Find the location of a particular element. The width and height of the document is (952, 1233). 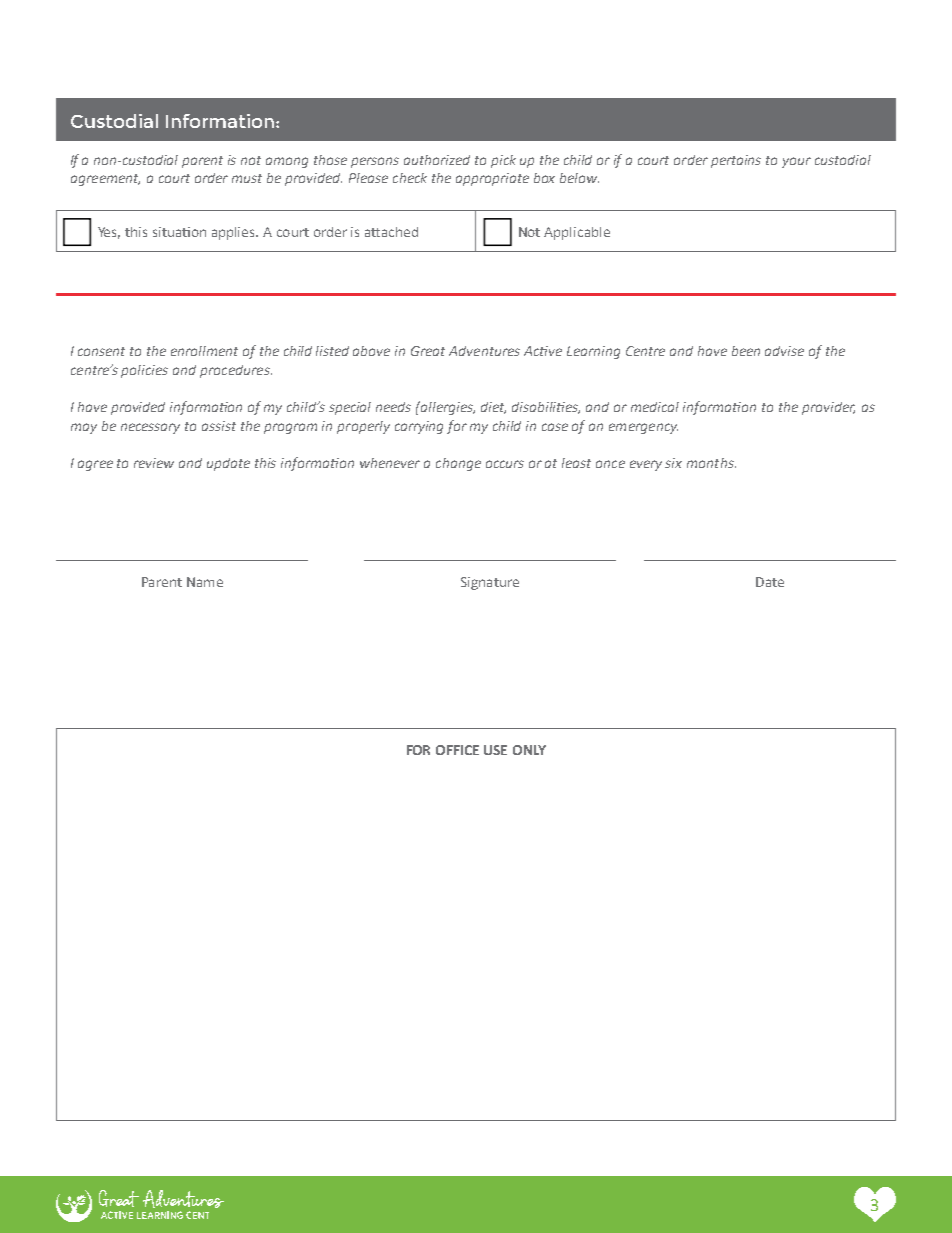

been is located at coordinates (746, 351).
